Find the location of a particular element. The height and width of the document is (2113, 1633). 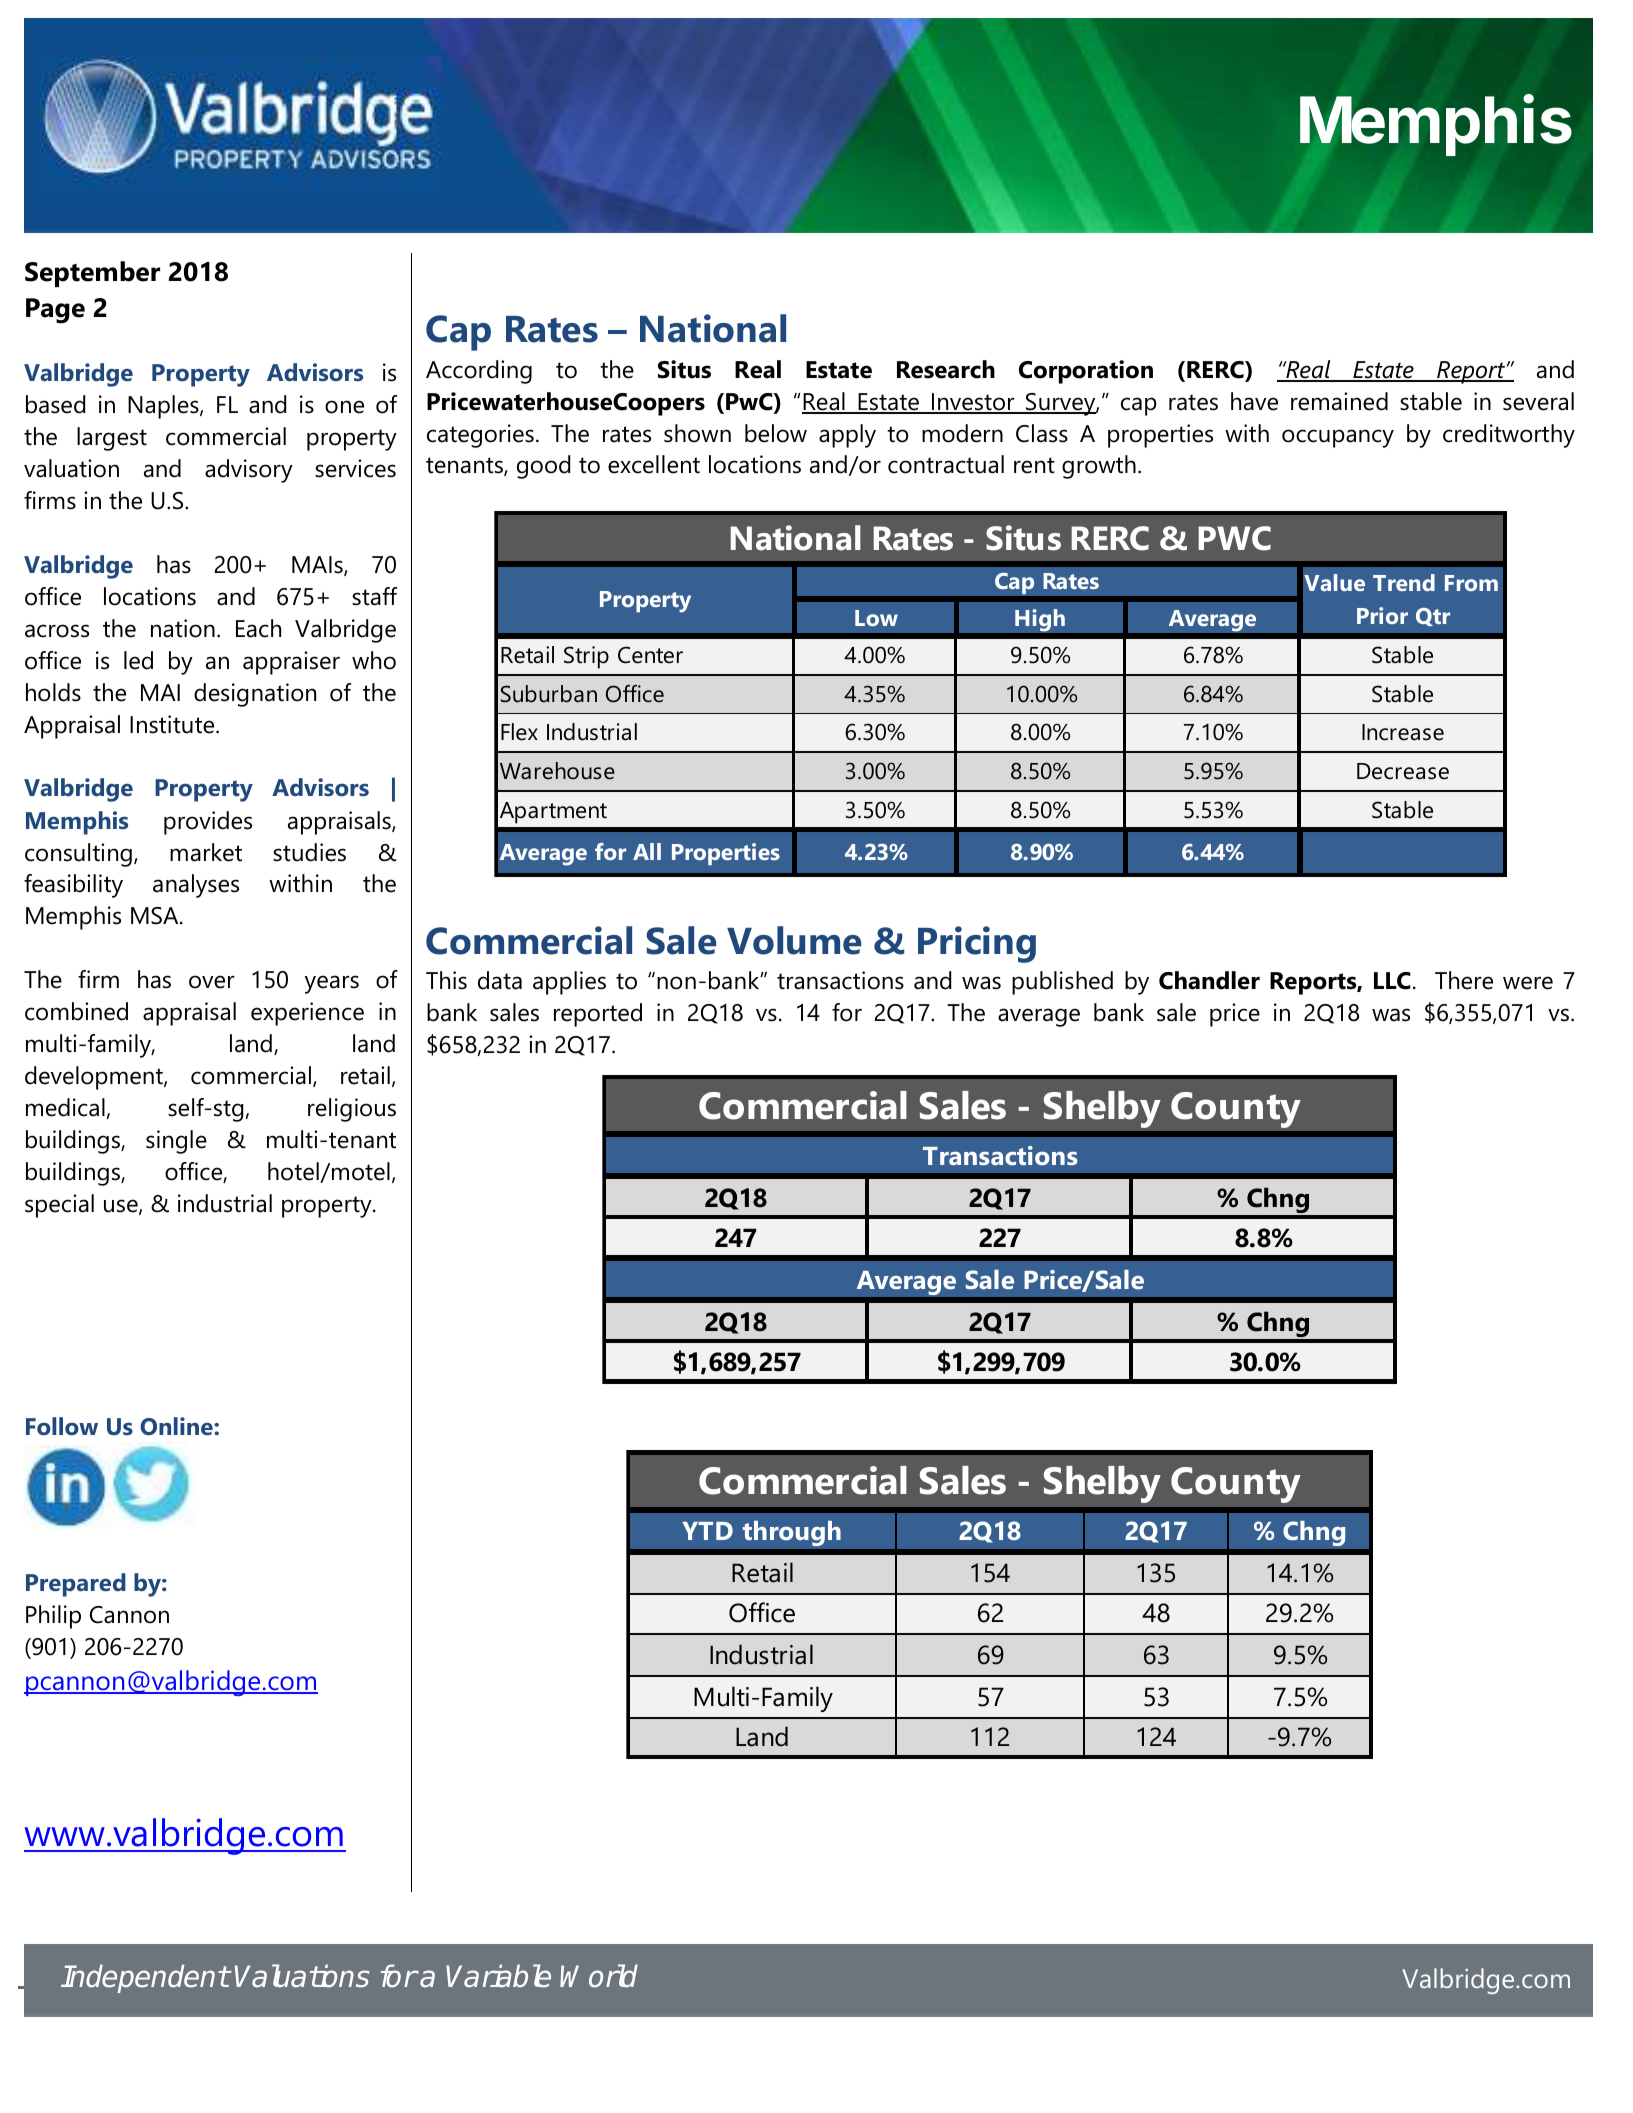

Variable is located at coordinates (498, 1976).
